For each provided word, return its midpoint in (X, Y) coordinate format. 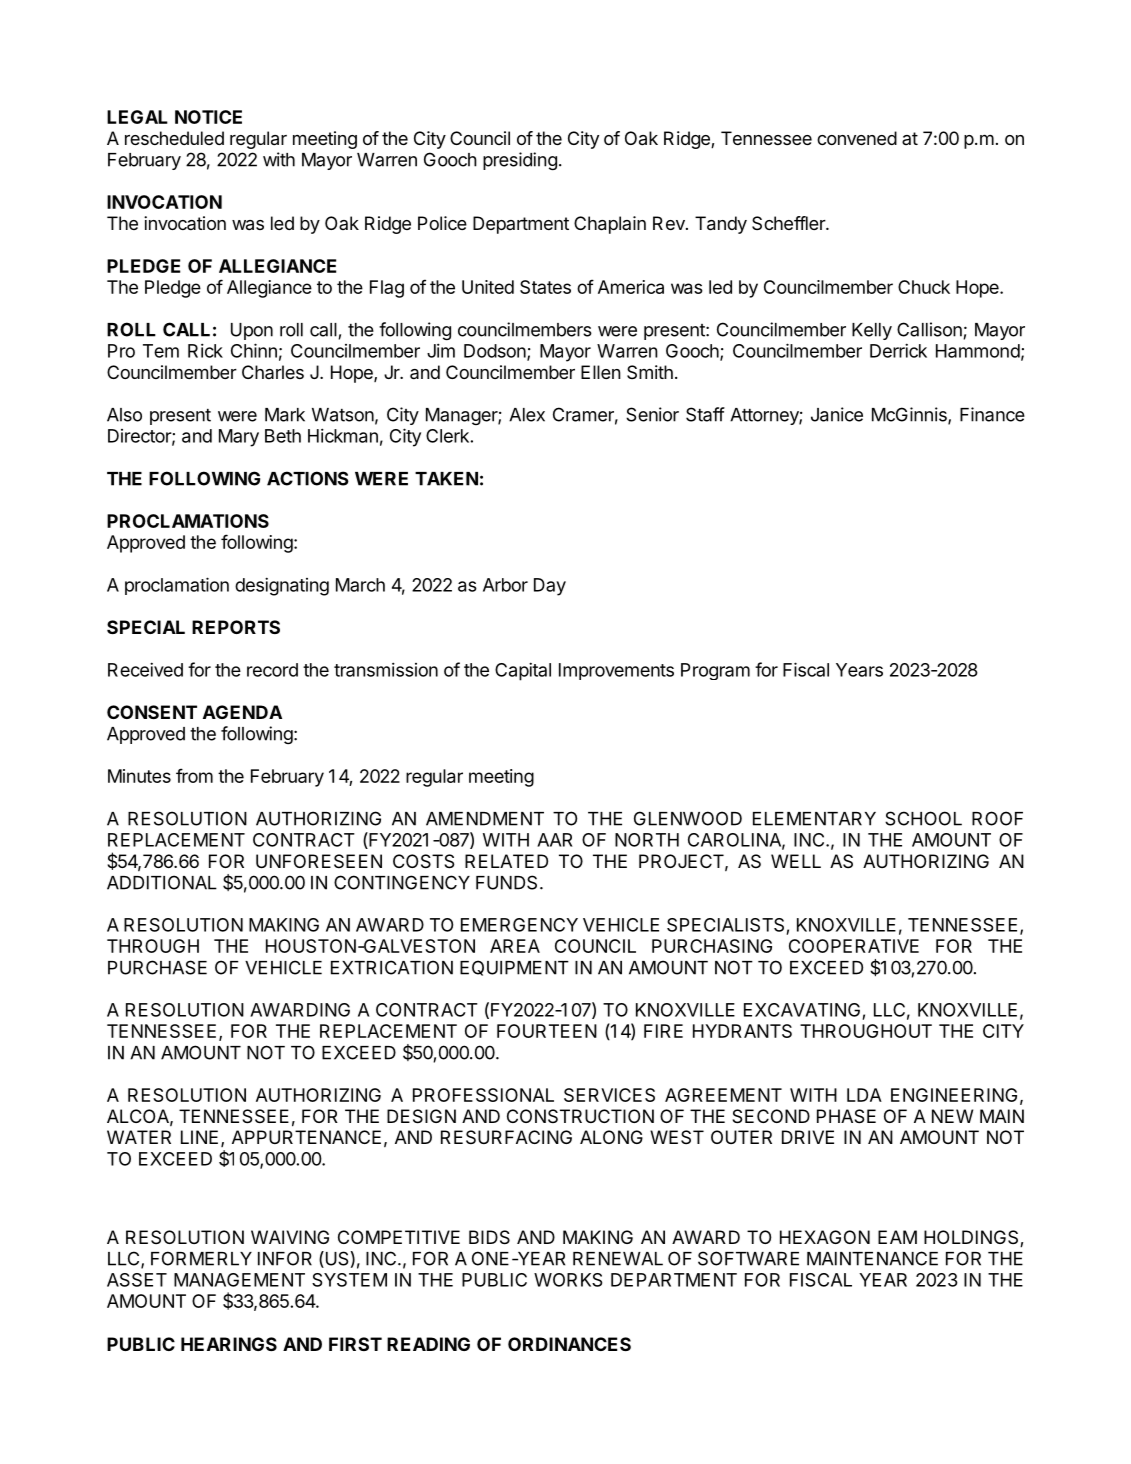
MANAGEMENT (239, 1280)
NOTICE (208, 117)
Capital (523, 671)
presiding (520, 161)
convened (857, 138)
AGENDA (242, 712)
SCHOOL (923, 818)
